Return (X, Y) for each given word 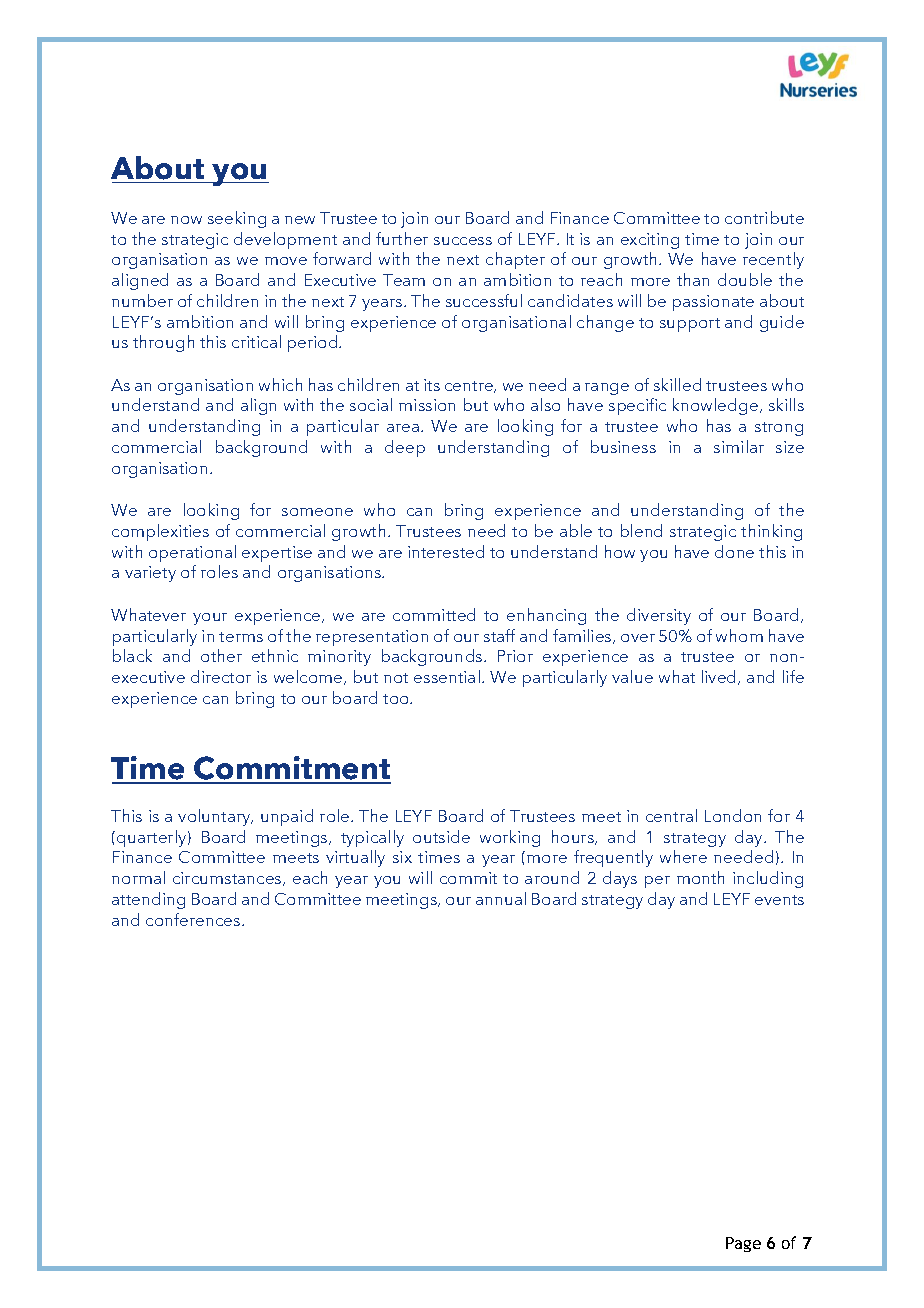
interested (446, 551)
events (779, 900)
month (700, 877)
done (734, 551)
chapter (515, 260)
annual (501, 898)
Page (743, 1244)
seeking (237, 219)
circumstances (228, 879)
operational (192, 553)
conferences (194, 919)
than (693, 279)
